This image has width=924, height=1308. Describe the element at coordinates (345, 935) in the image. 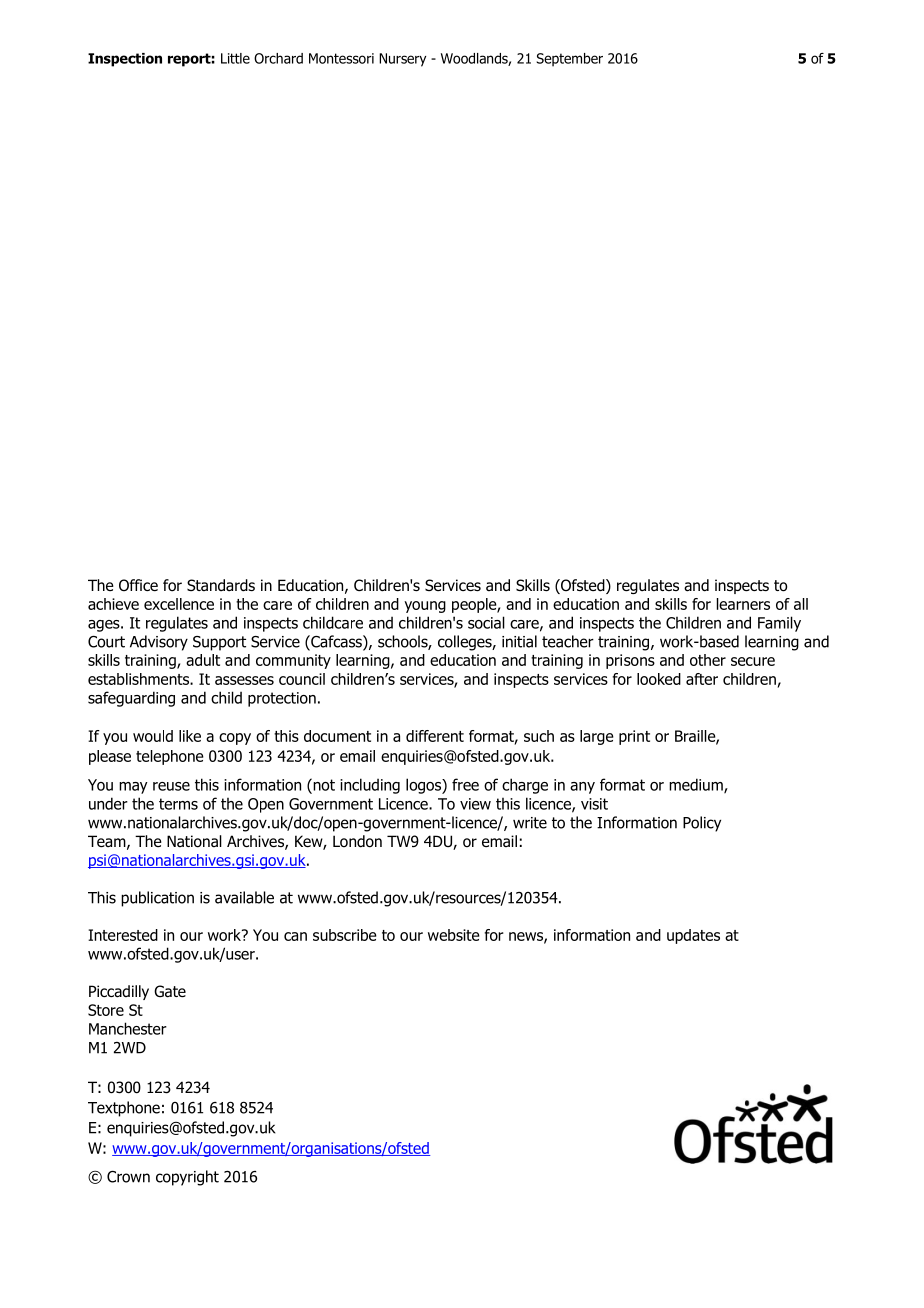

I see `subscribe` at that location.
